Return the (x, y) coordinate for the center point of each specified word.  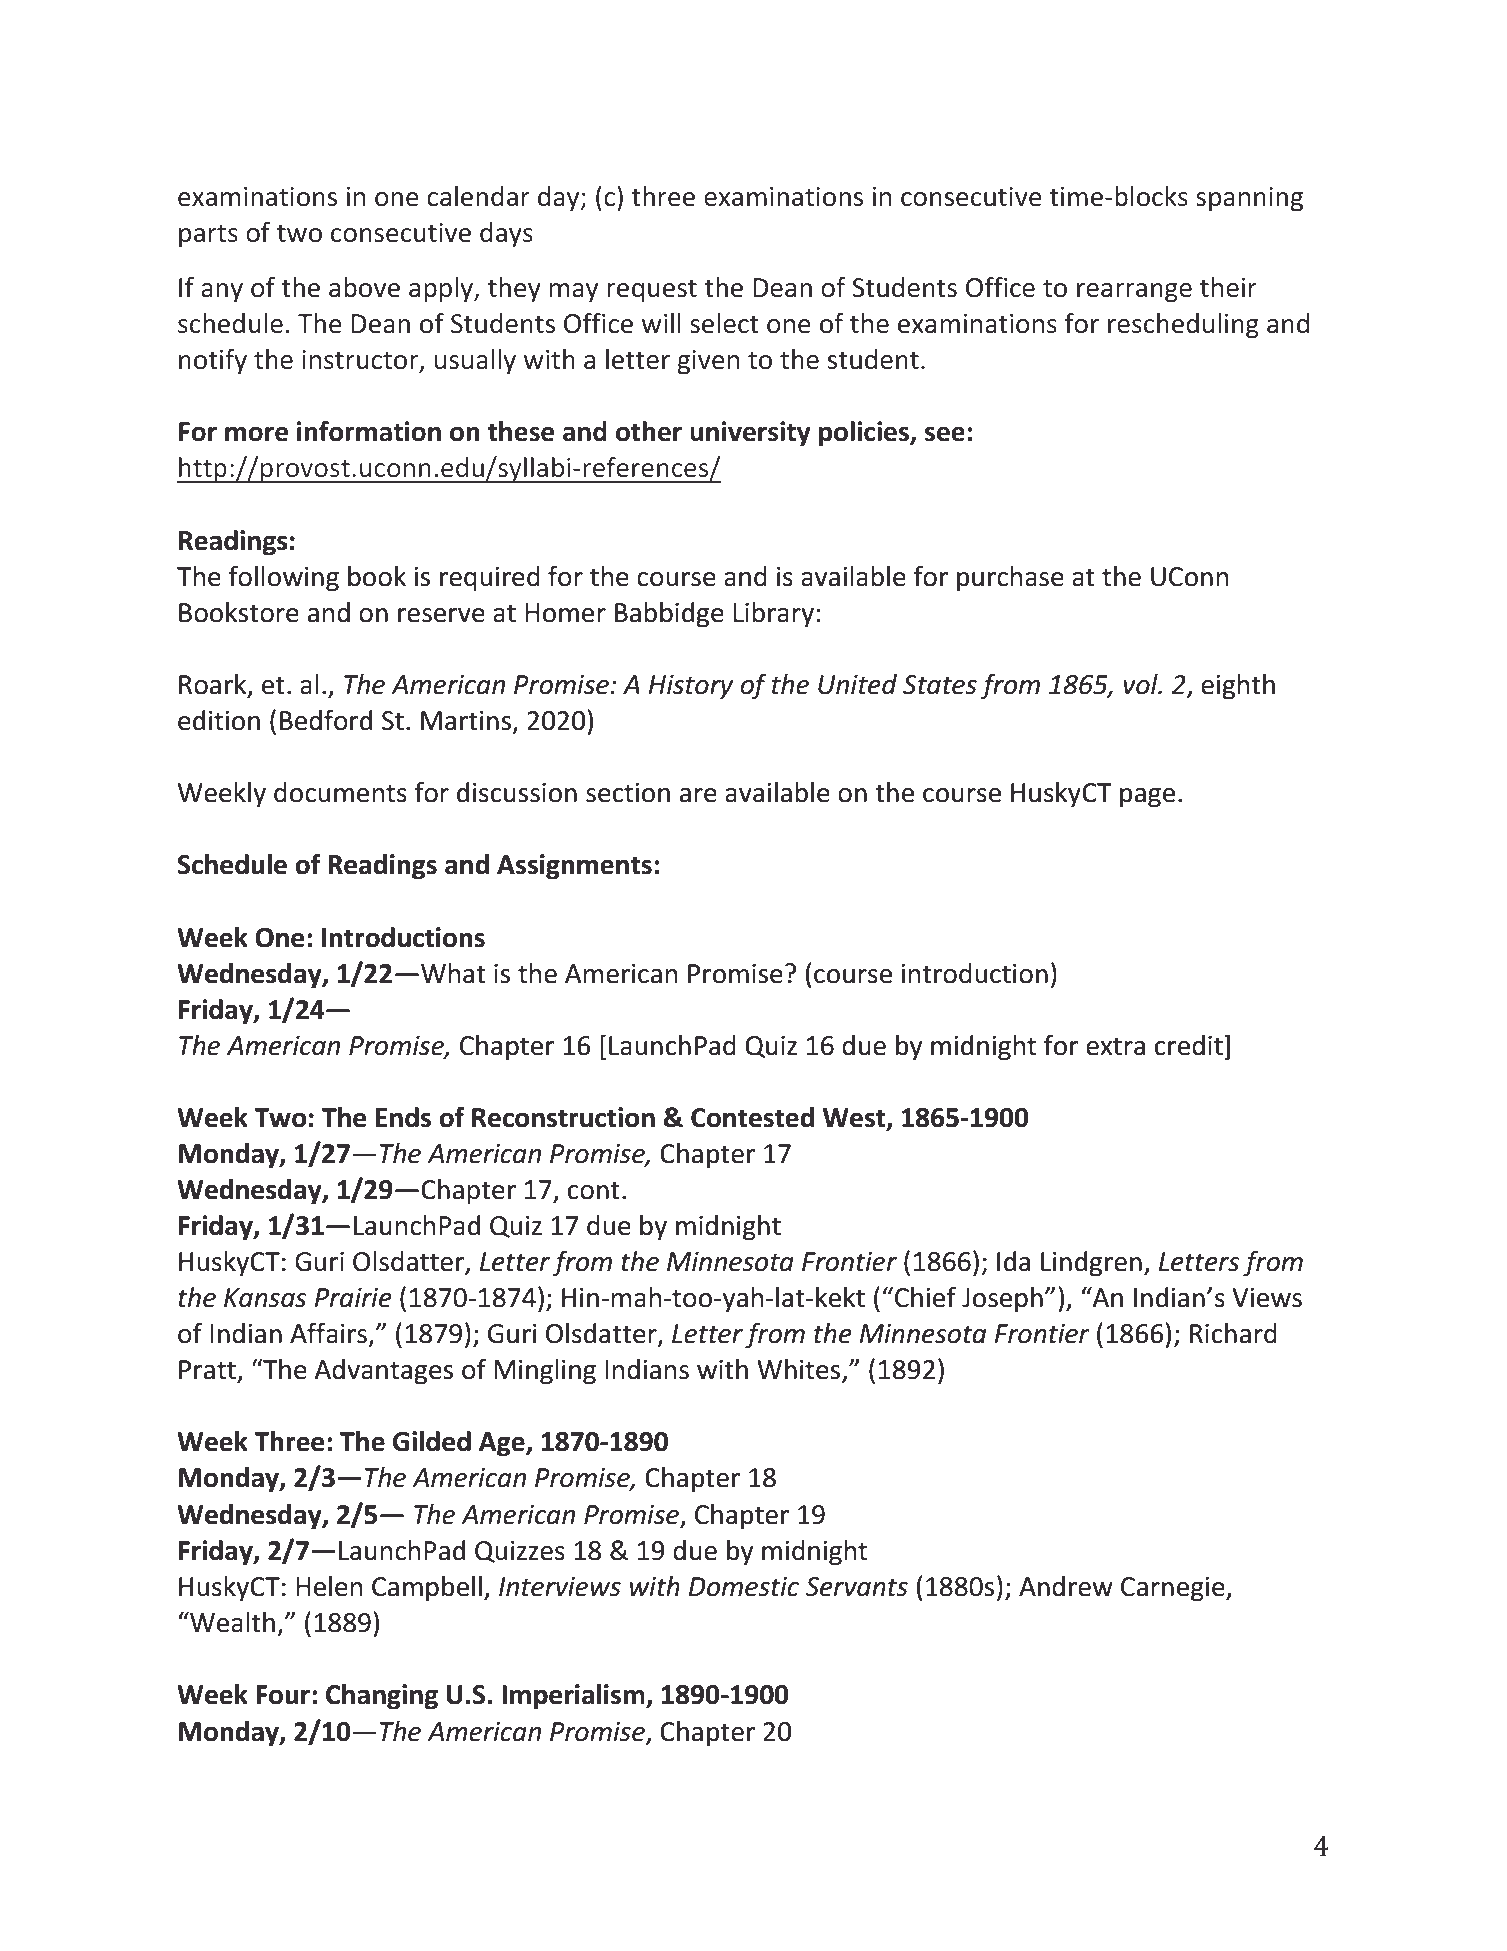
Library (773, 615)
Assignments (574, 867)
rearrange (1134, 293)
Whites (800, 1370)
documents (340, 792)
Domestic (744, 1587)
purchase (1010, 579)
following (283, 578)
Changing (382, 1697)
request (652, 291)
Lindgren (1091, 1264)
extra (1115, 1046)
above (364, 287)
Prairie (353, 1298)
